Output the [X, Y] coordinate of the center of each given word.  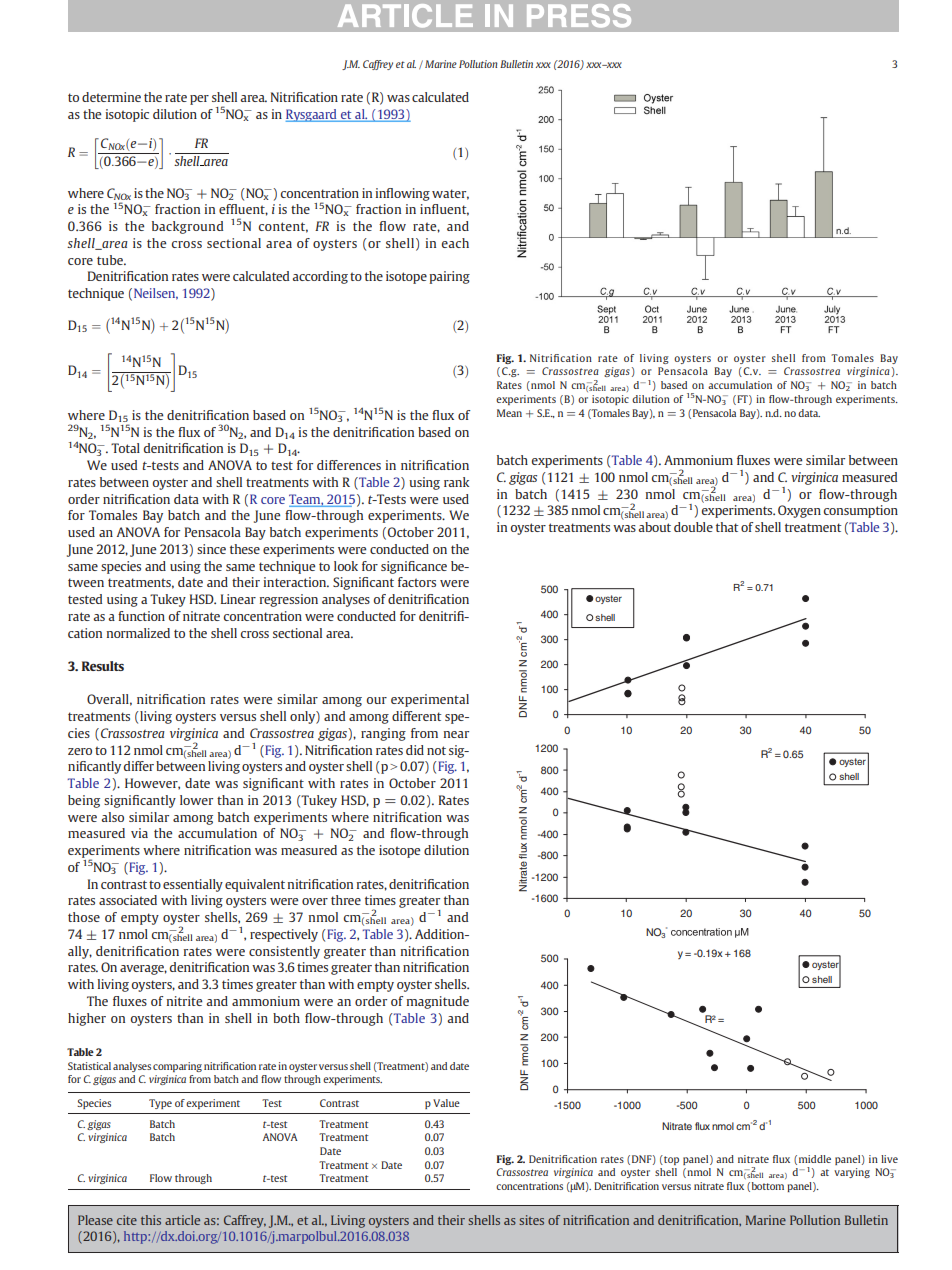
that [727, 527]
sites [531, 1220]
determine [111, 97]
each [455, 243]
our [377, 700]
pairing [449, 277]
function [141, 616]
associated [128, 900]
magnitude [438, 1002]
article [182, 1220]
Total [125, 448]
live [889, 1159]
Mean [509, 413]
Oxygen [799, 511]
